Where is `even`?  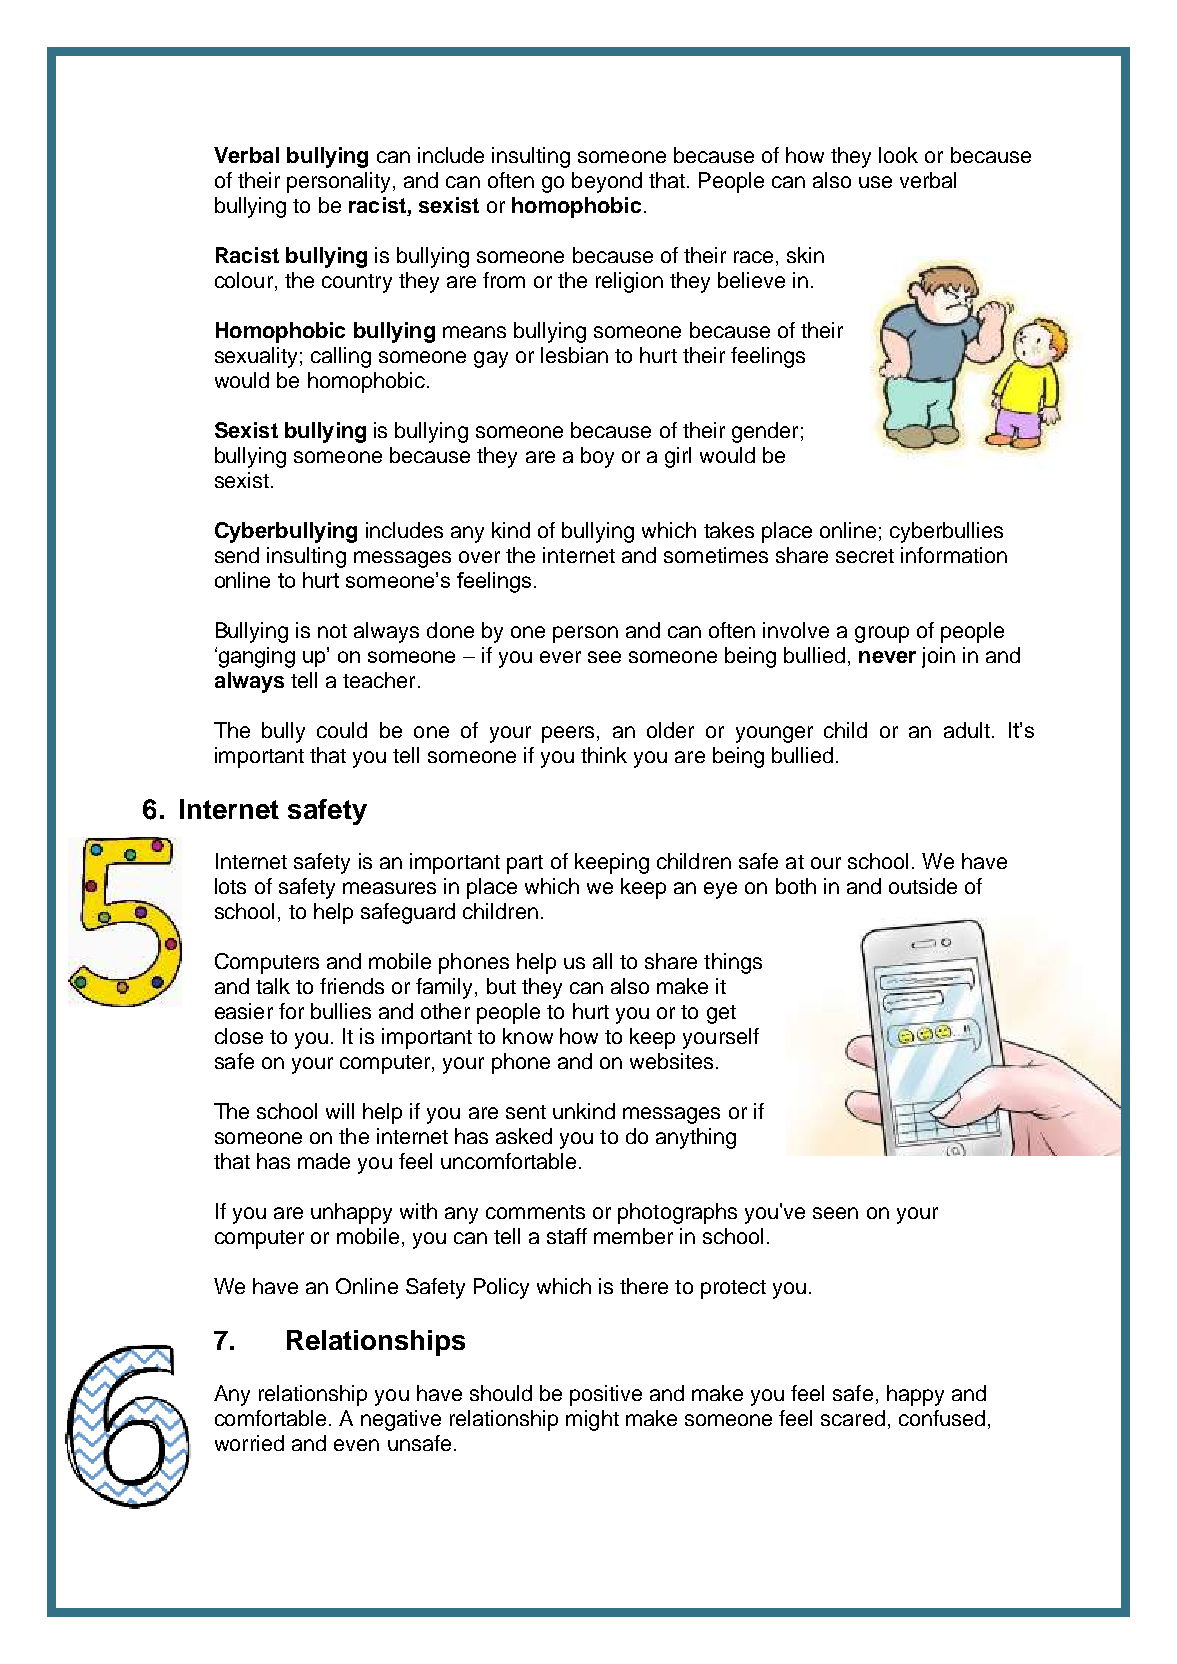 even is located at coordinates (356, 1445).
